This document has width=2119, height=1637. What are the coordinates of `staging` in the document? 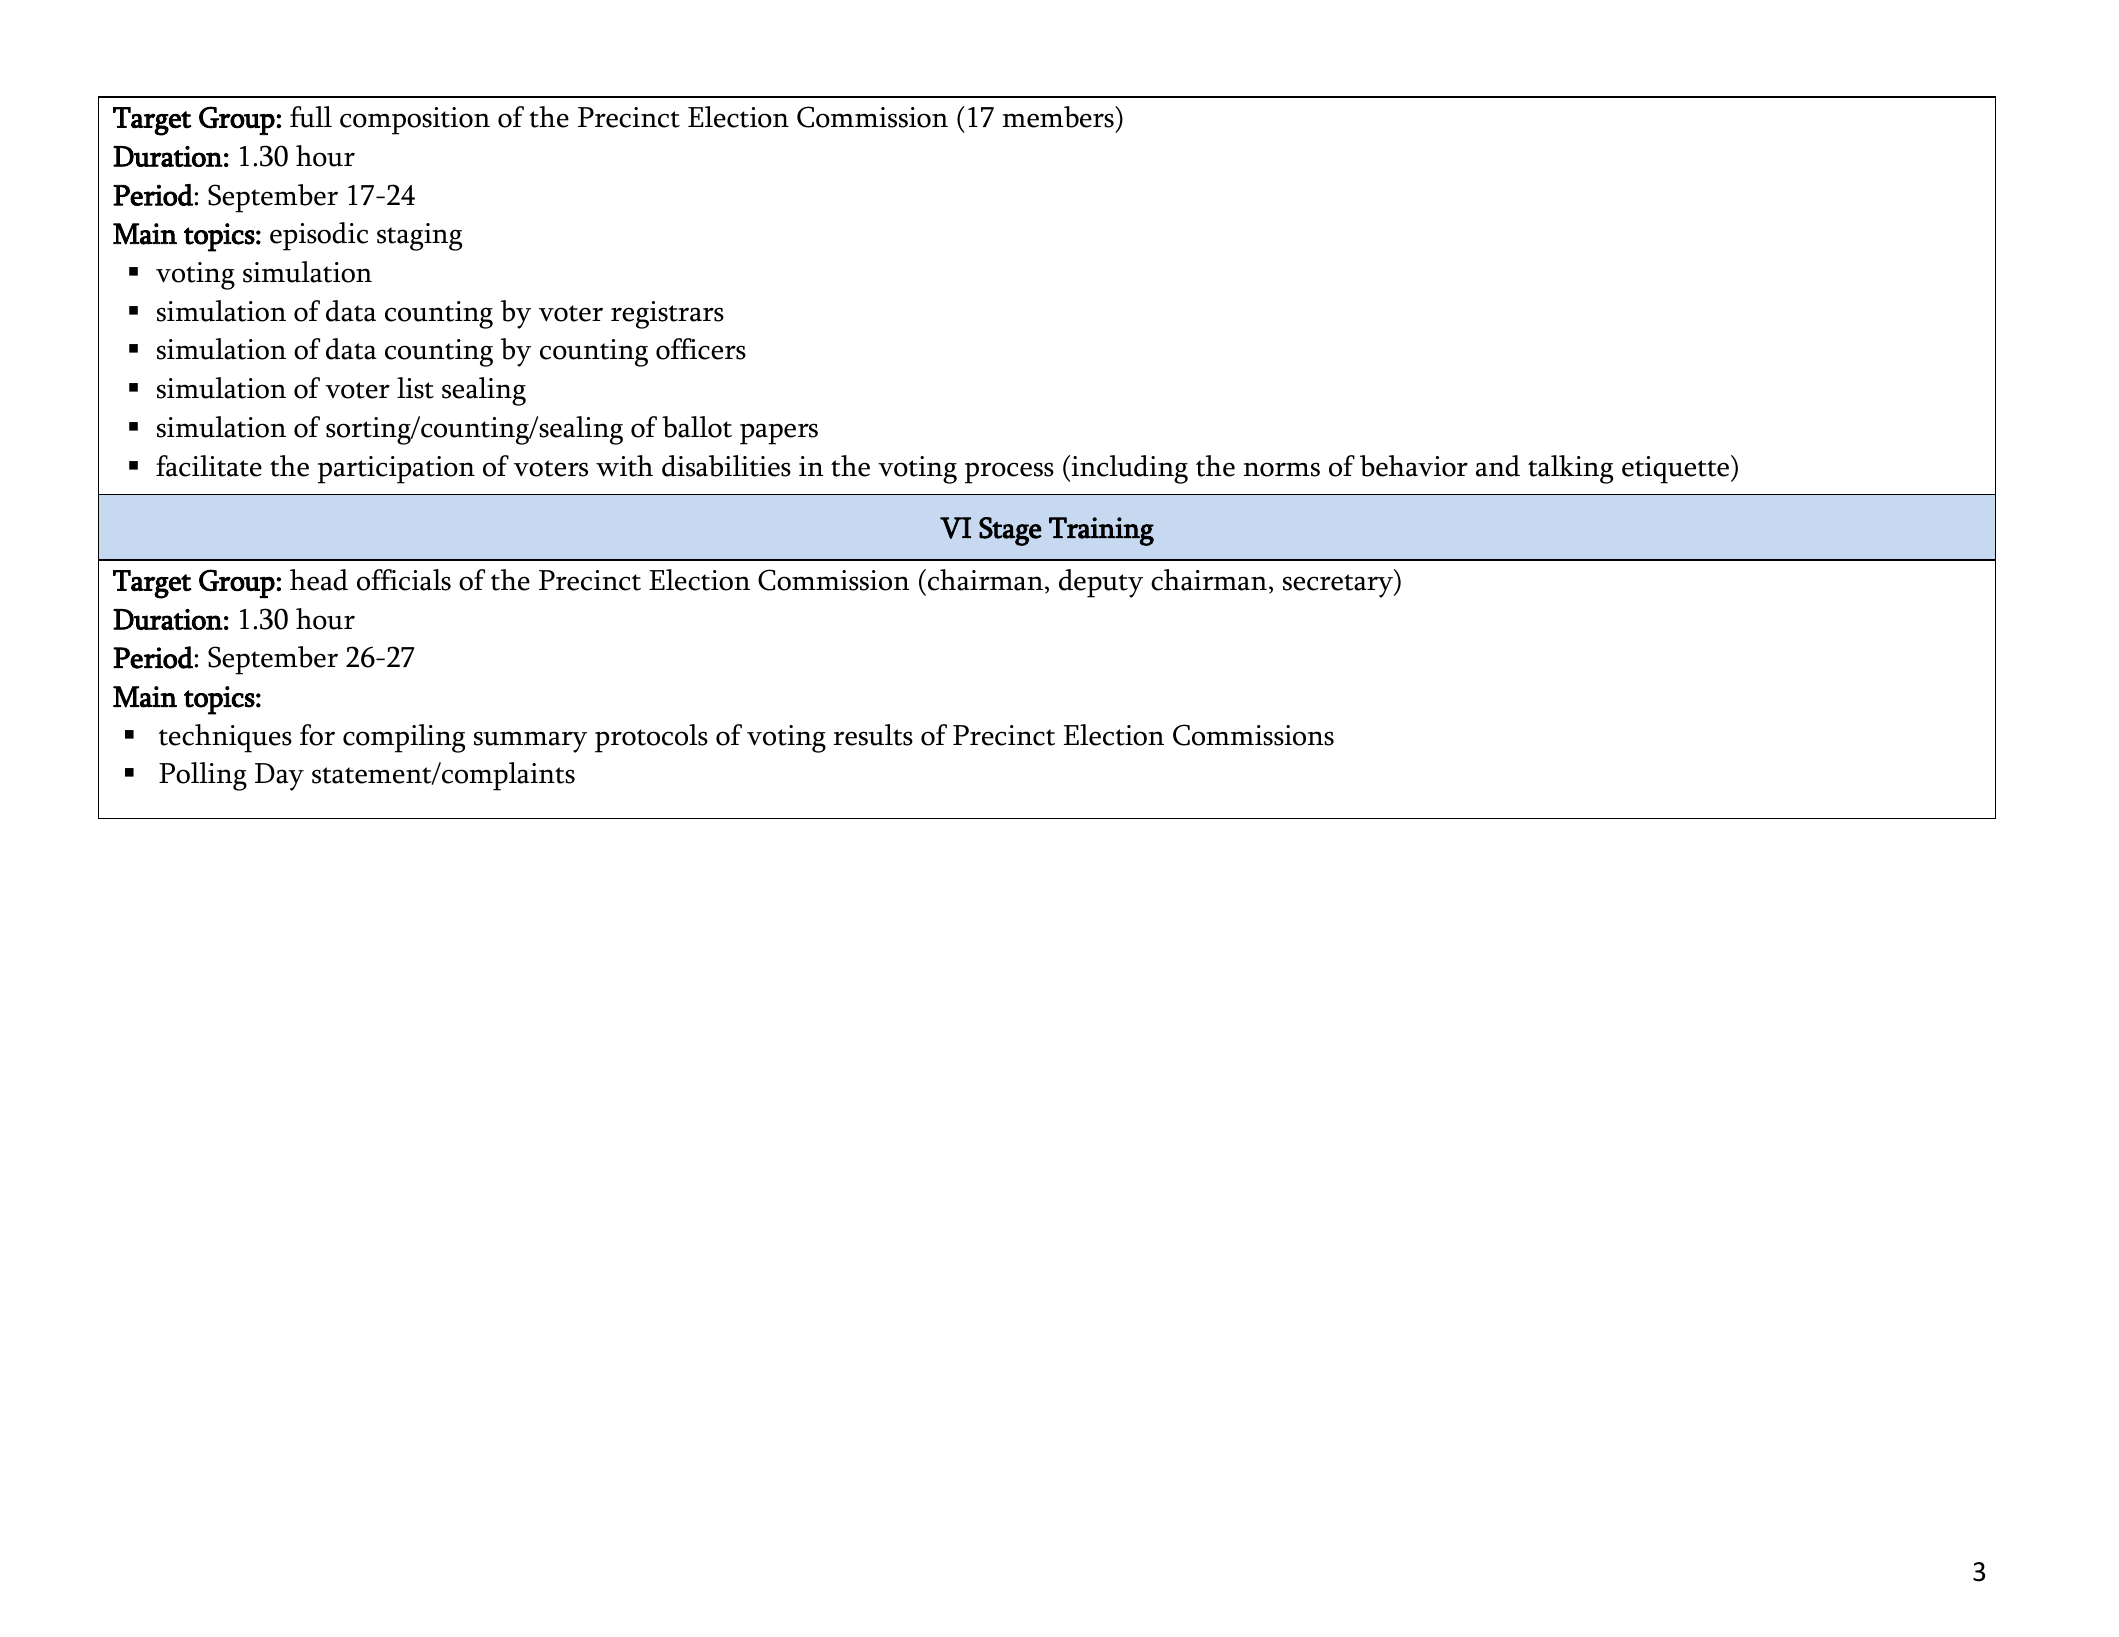 It's located at (419, 237).
